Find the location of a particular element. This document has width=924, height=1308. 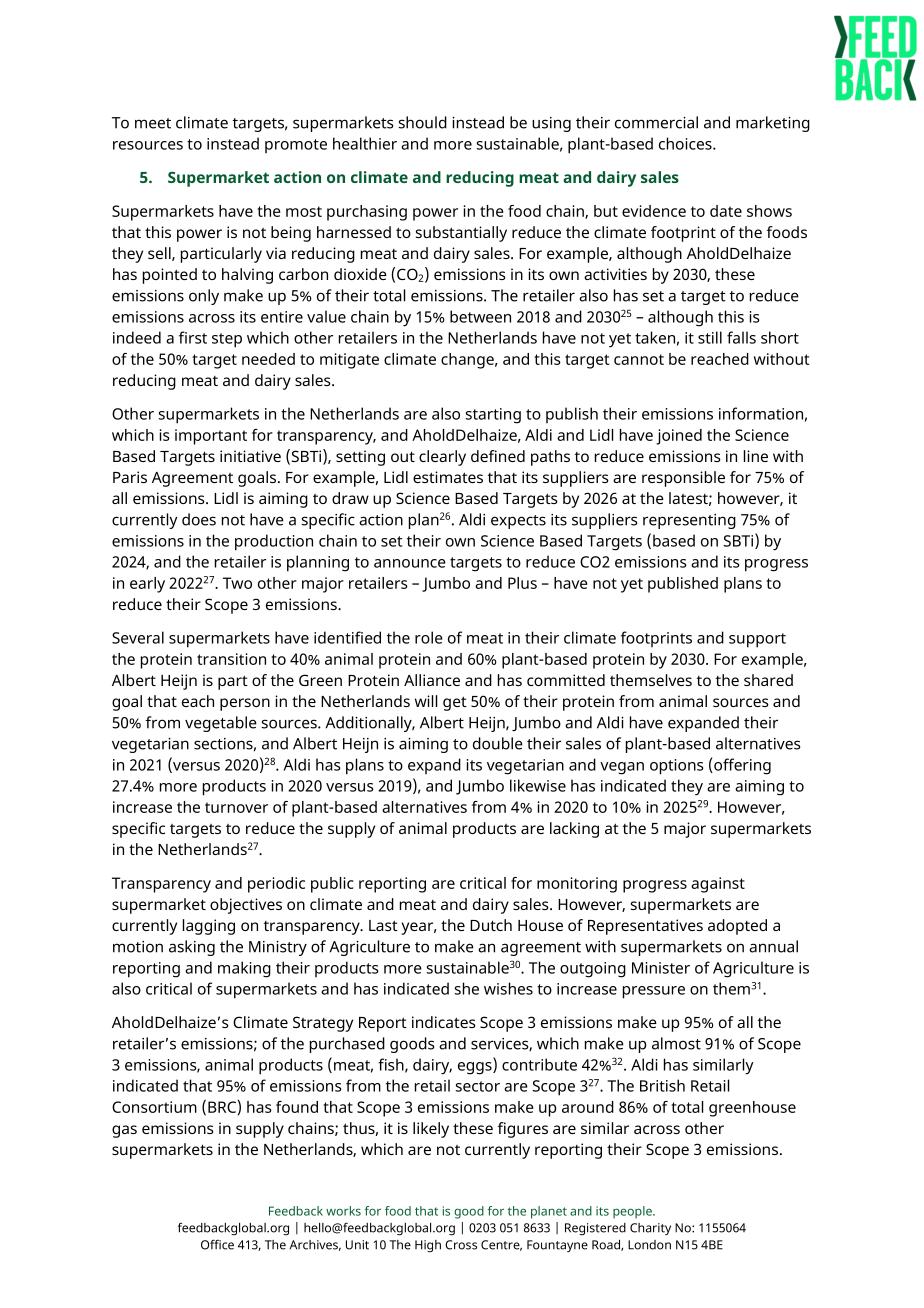

should is located at coordinates (423, 122).
